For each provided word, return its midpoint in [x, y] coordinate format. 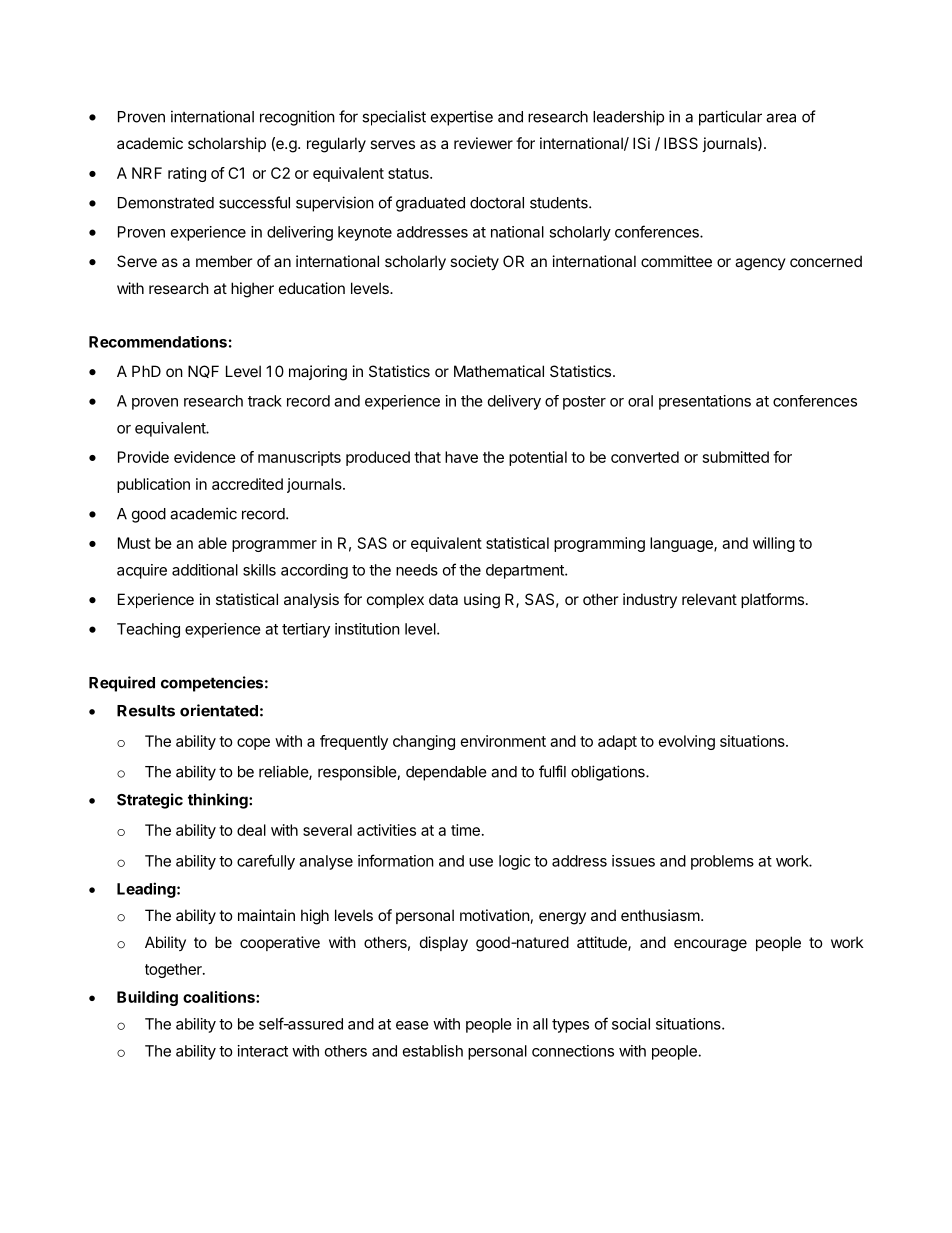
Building [147, 998]
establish [433, 1051]
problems [722, 862]
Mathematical [499, 371]
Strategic [150, 801]
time [465, 830]
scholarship [227, 144]
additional [205, 570]
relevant [709, 599]
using [482, 601]
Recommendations [158, 342]
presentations [705, 402]
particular [730, 118]
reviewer [483, 143]
